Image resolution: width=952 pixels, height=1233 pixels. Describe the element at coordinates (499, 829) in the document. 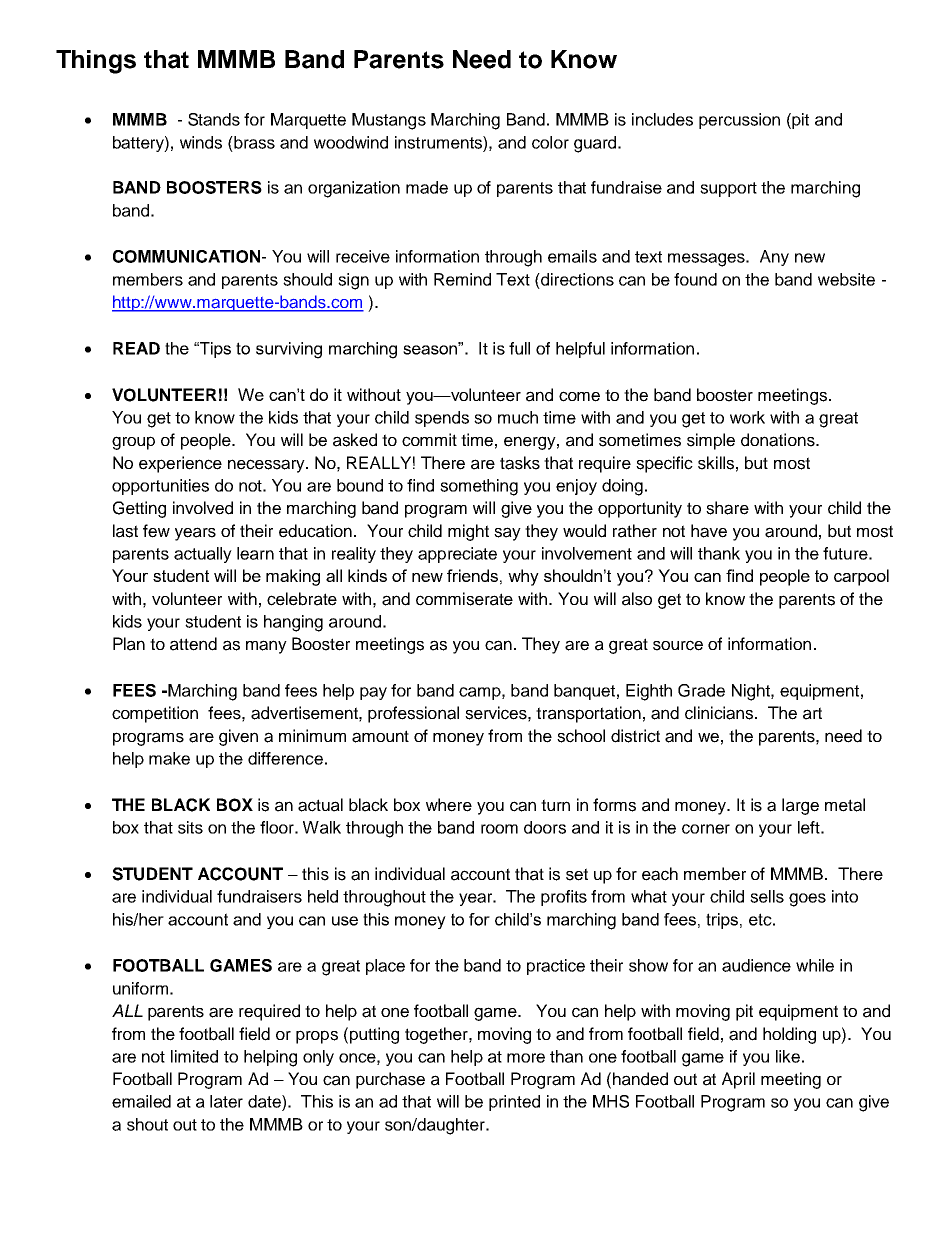

I see `room` at that location.
